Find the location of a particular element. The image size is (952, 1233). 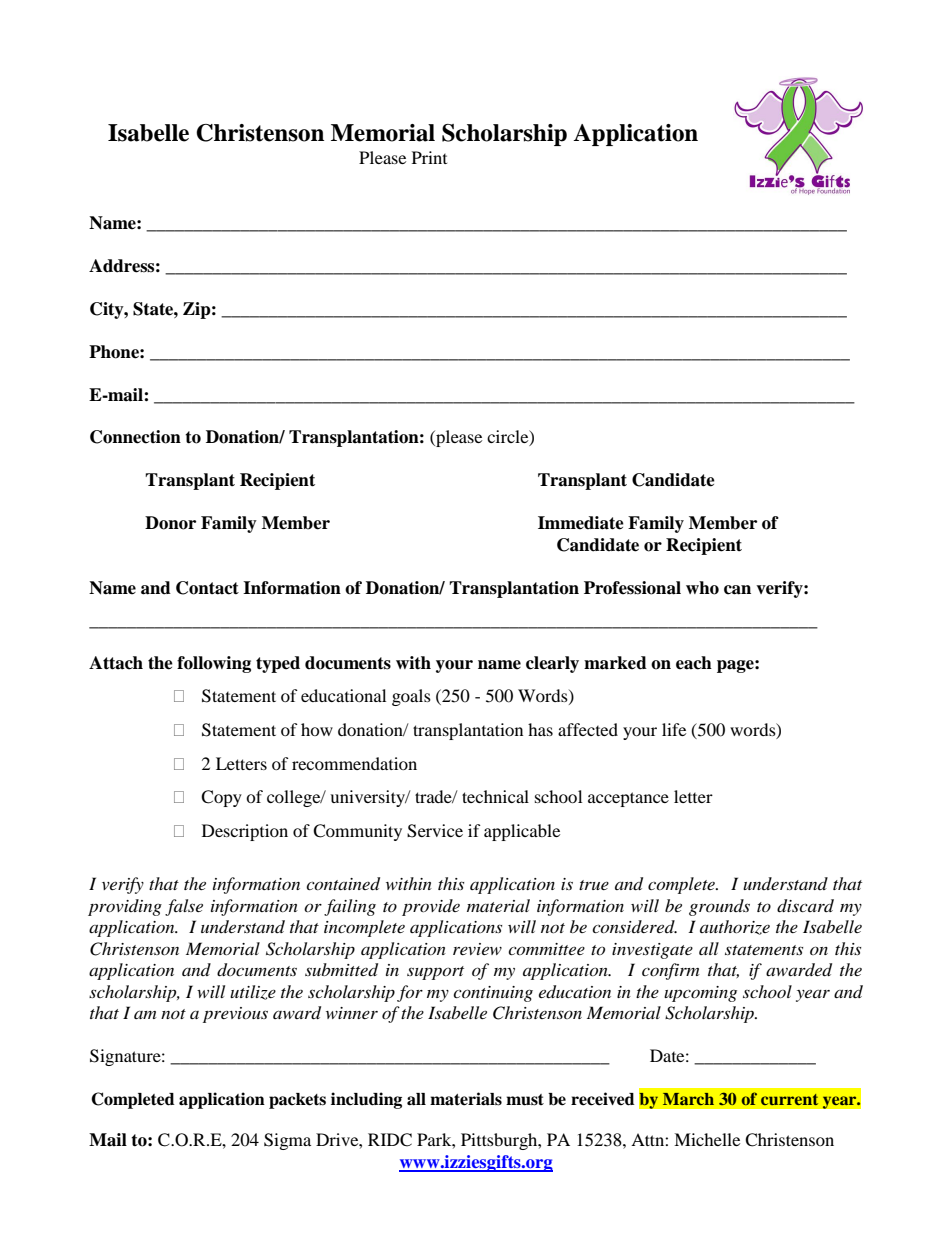

must is located at coordinates (525, 1100).
